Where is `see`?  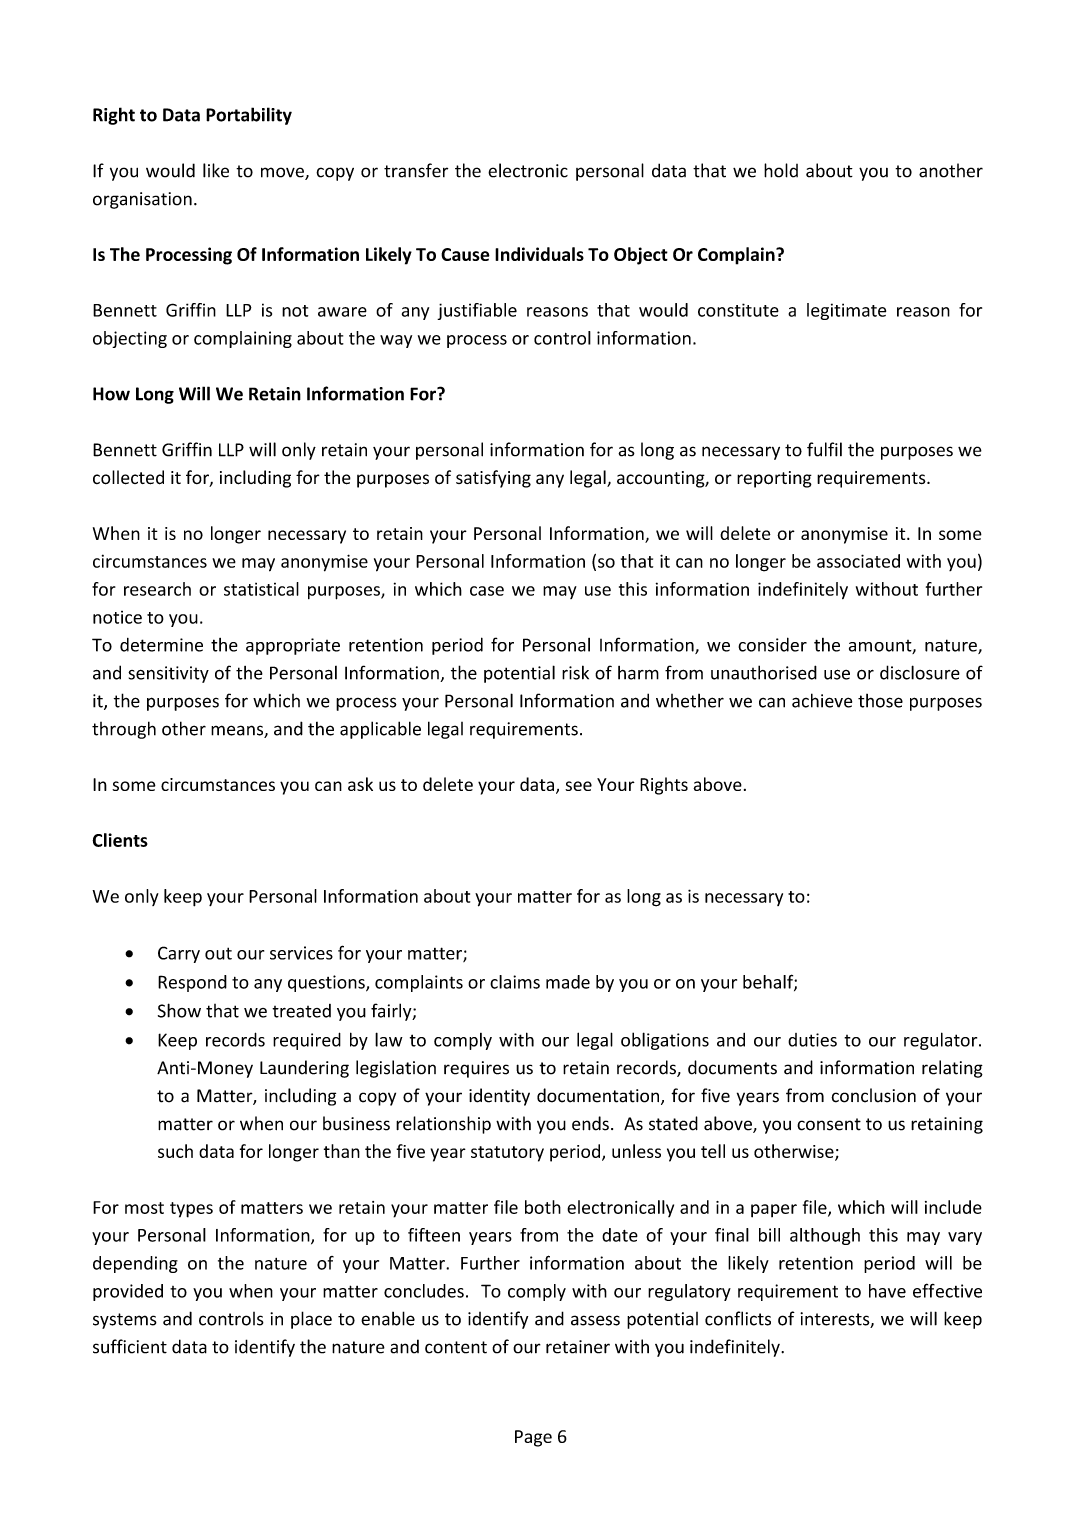 see is located at coordinates (578, 786).
